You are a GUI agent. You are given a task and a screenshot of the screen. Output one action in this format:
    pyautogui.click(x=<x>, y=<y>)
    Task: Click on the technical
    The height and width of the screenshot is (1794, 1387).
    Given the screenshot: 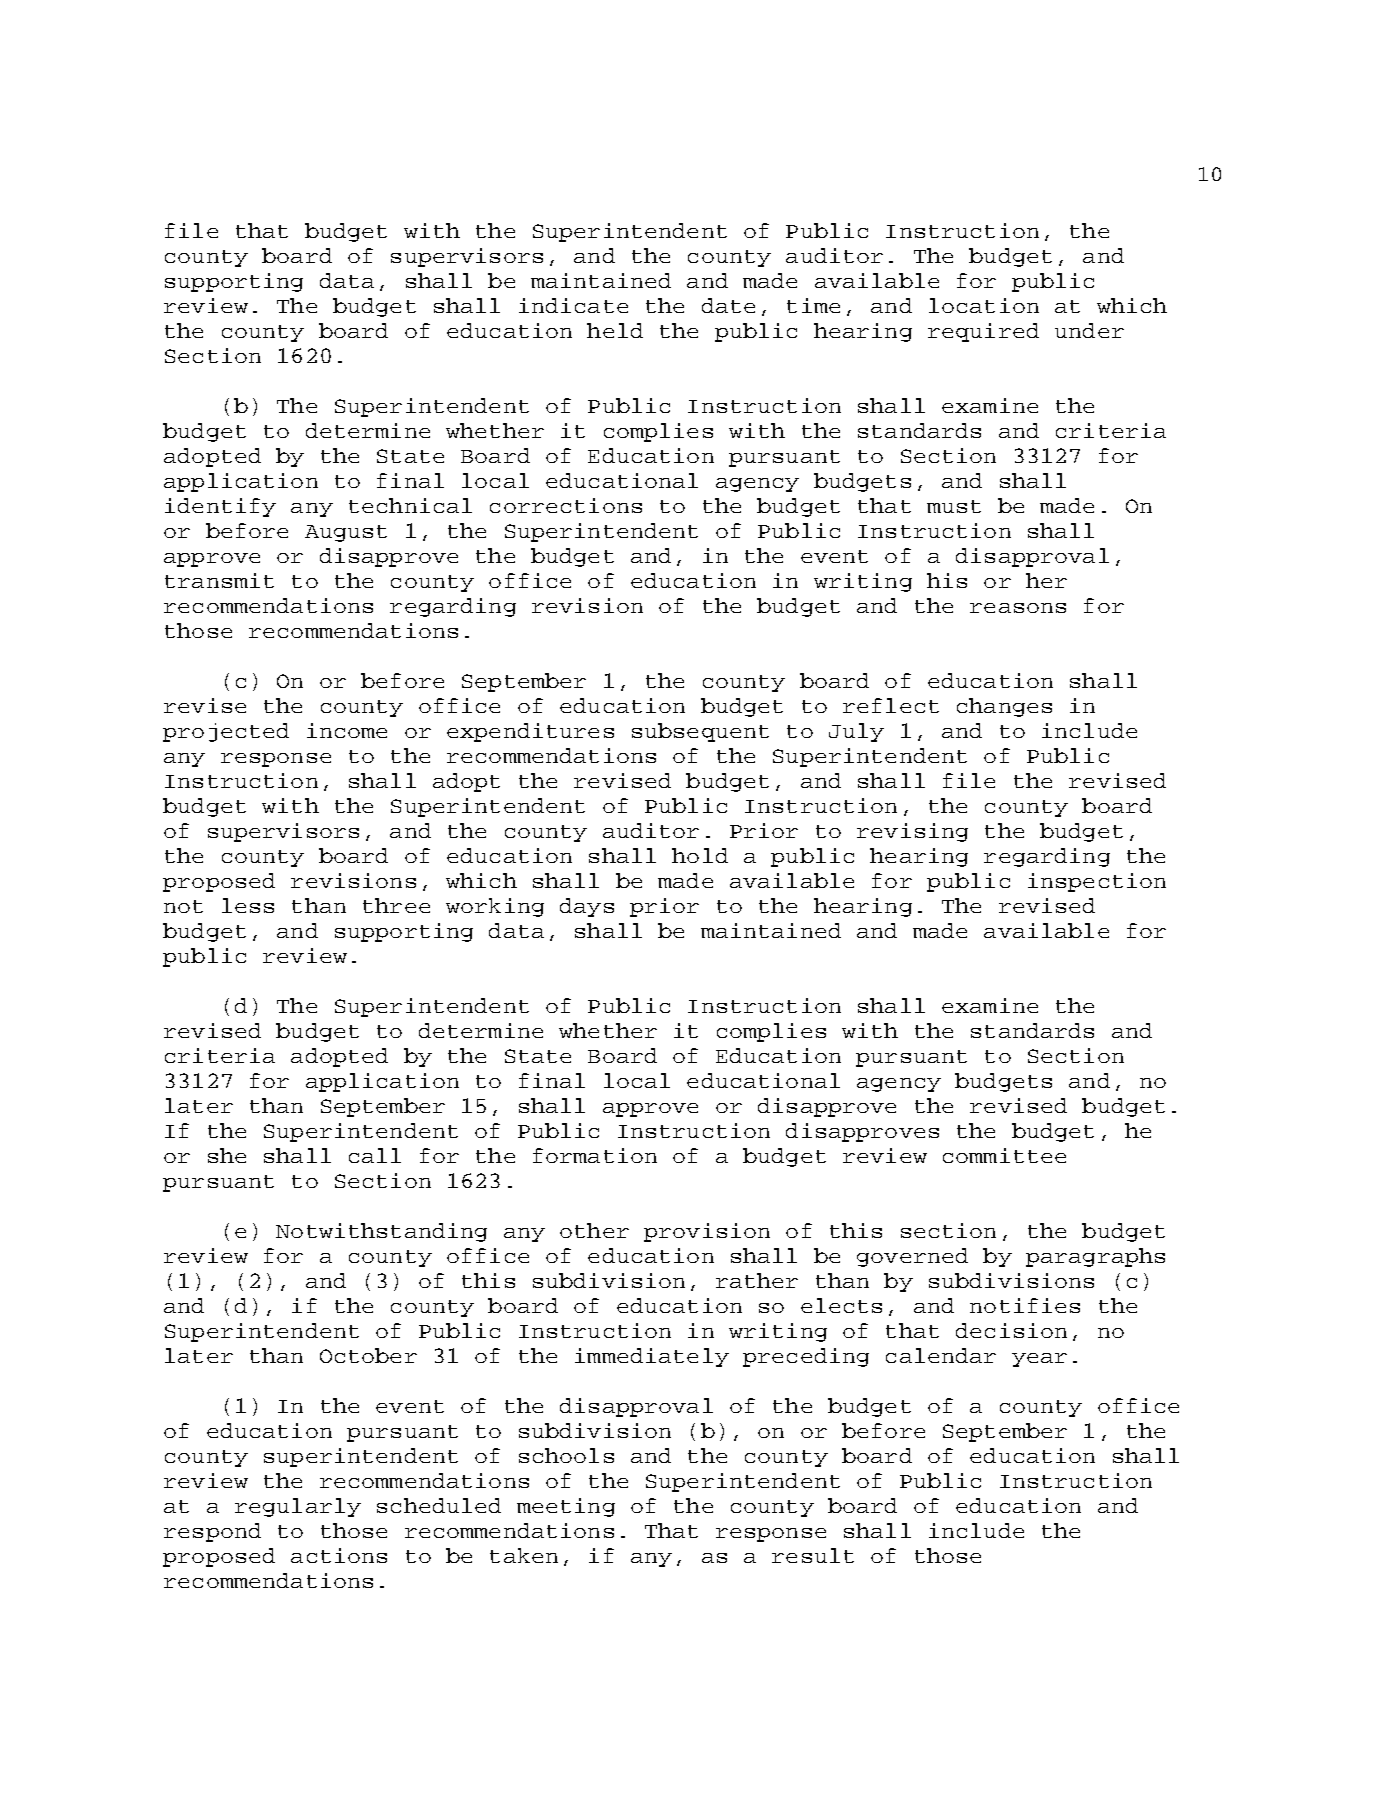 What is the action you would take?
    pyautogui.click(x=410, y=505)
